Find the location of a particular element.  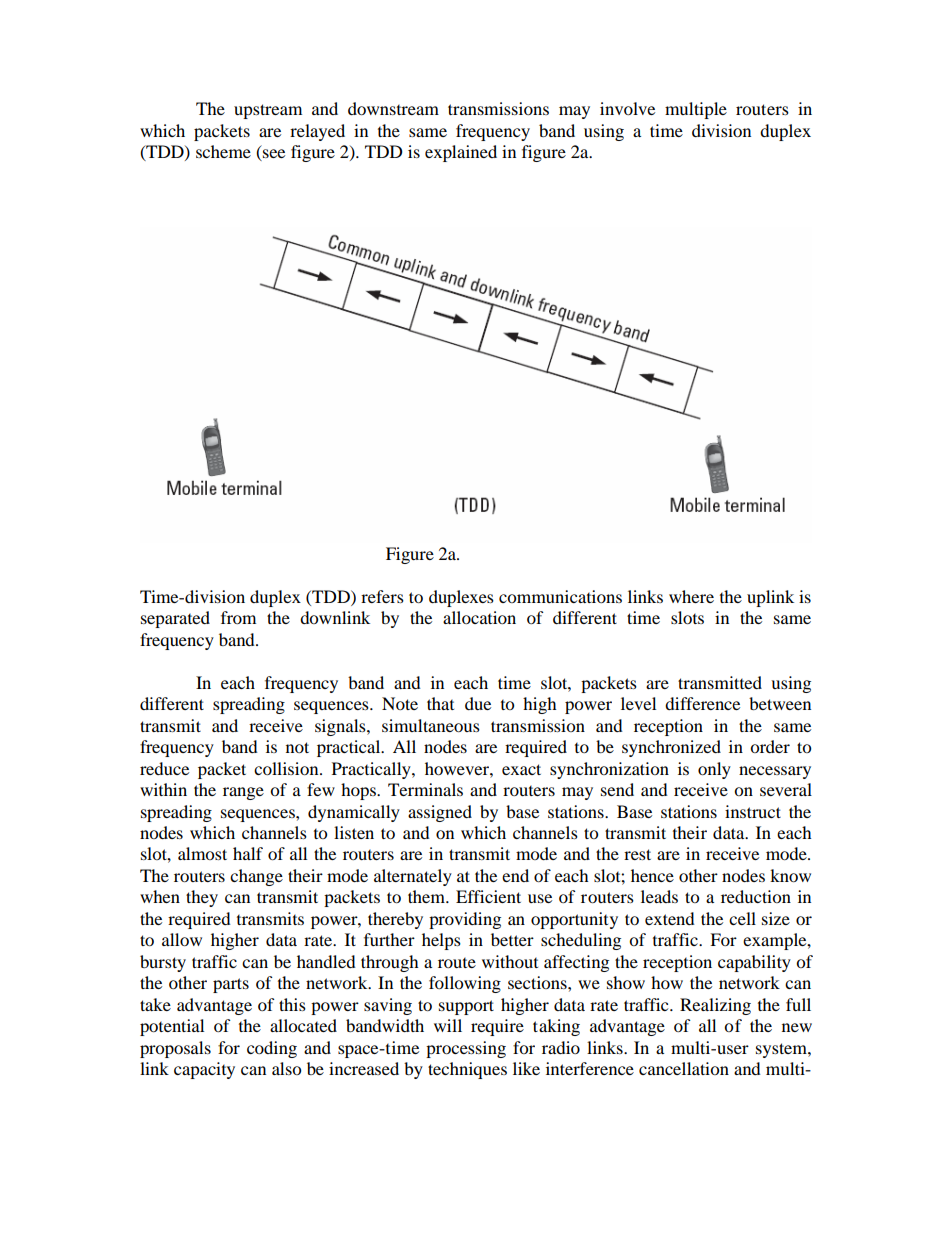

difference is located at coordinates (702, 703).
